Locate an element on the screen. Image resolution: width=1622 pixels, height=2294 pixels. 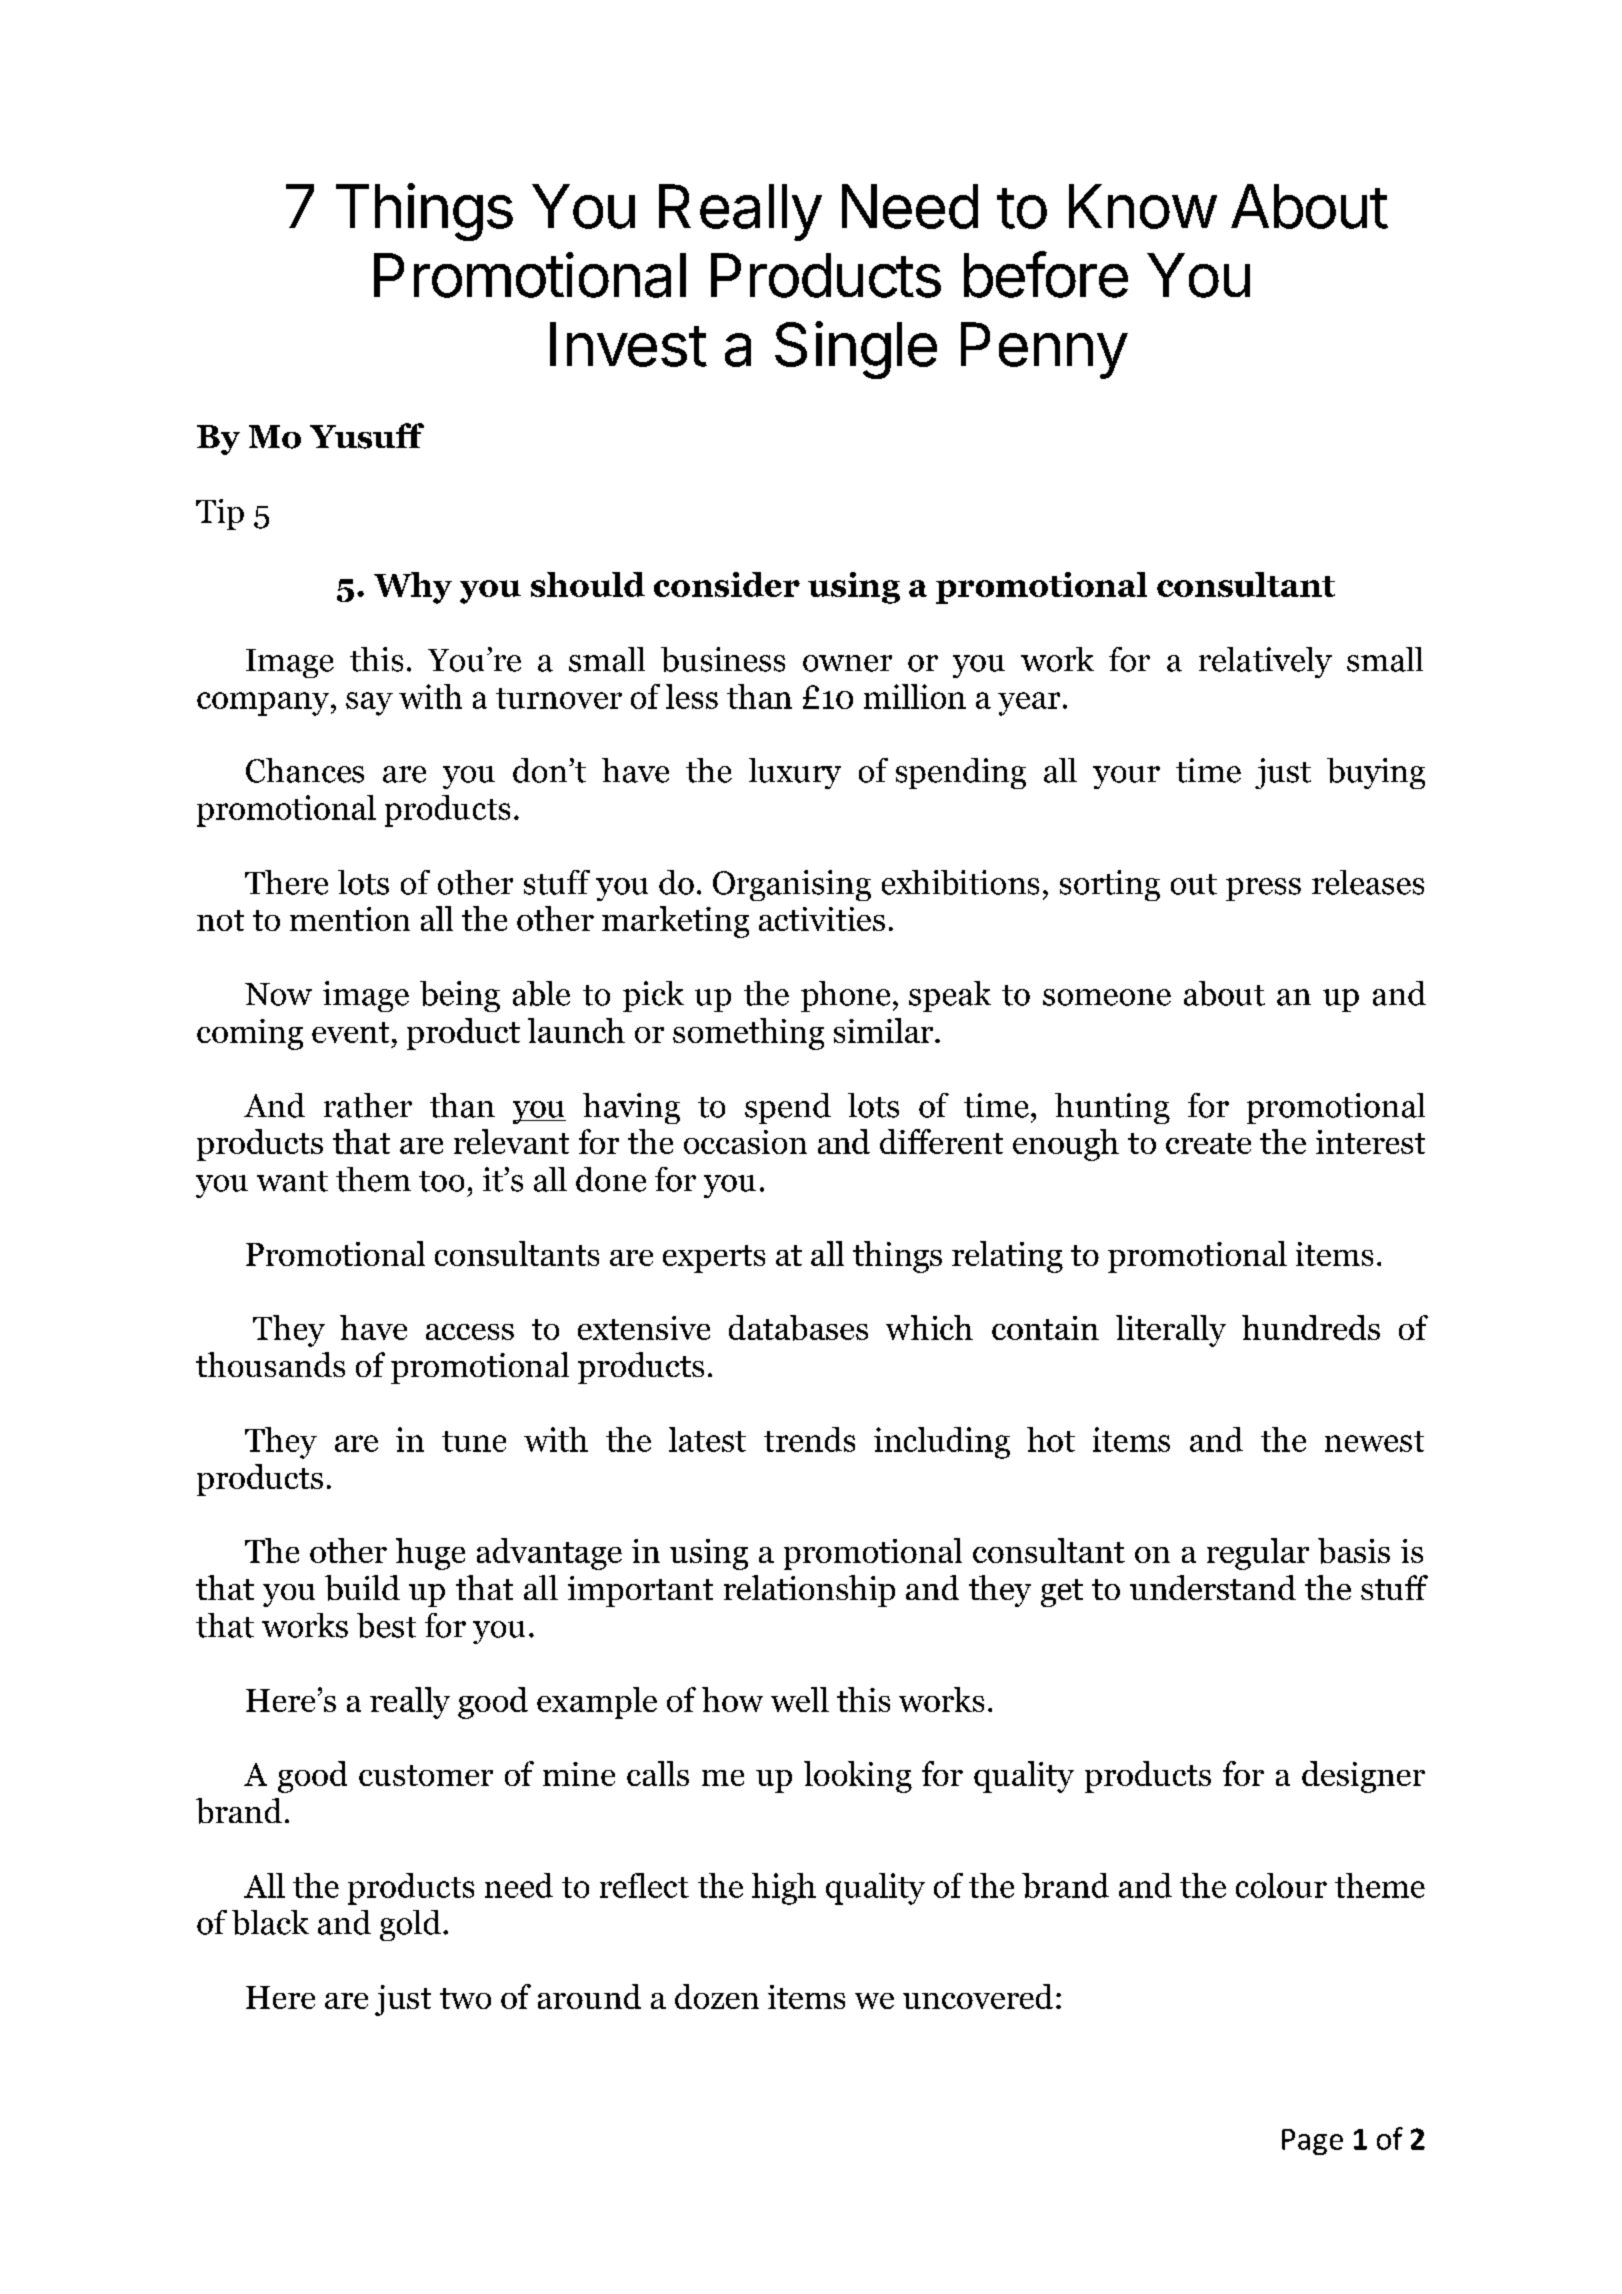
want is located at coordinates (292, 1181).
